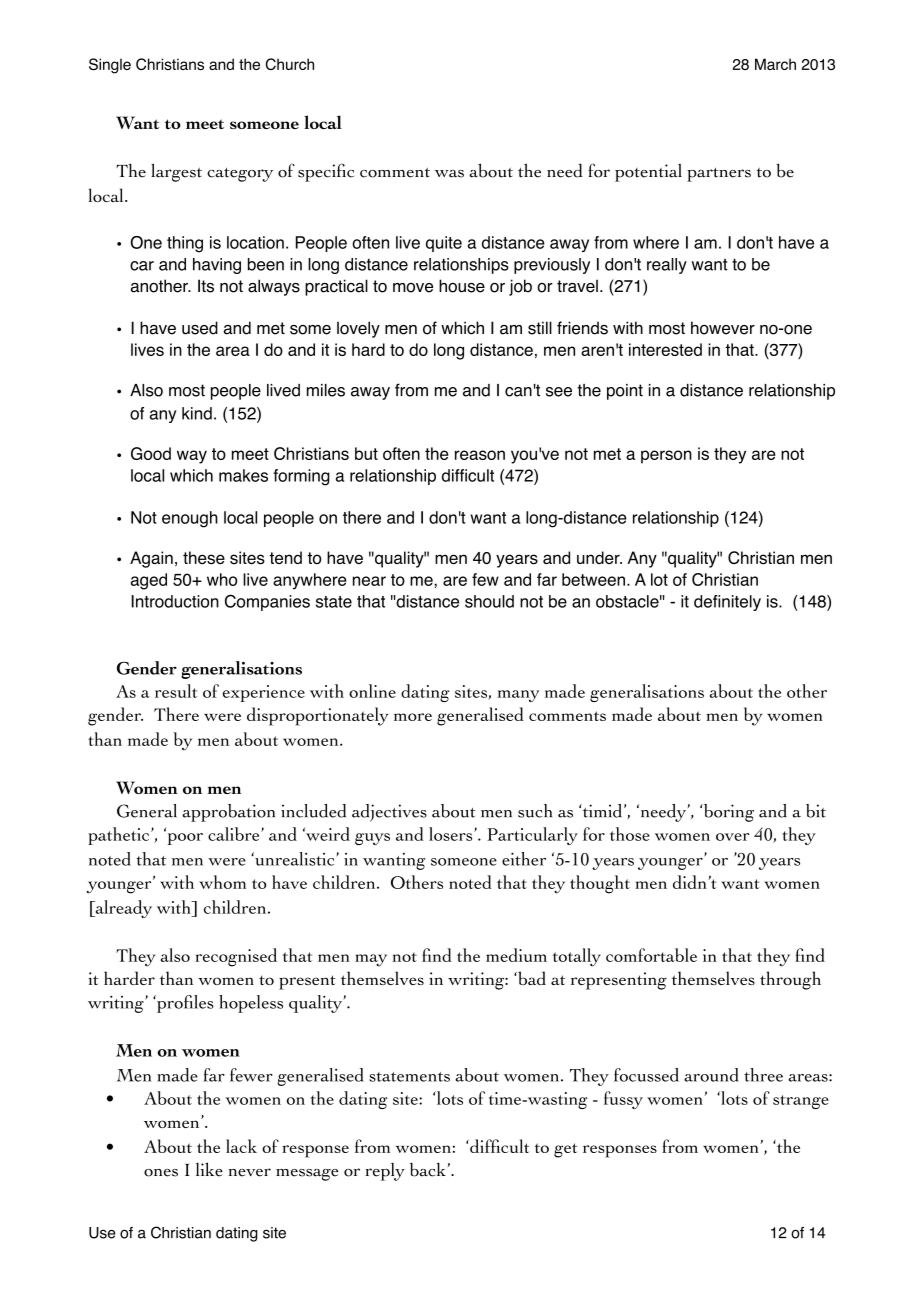 This document has width=924, height=1308. Describe the element at coordinates (727, 603) in the document. I see `definitely` at that location.
